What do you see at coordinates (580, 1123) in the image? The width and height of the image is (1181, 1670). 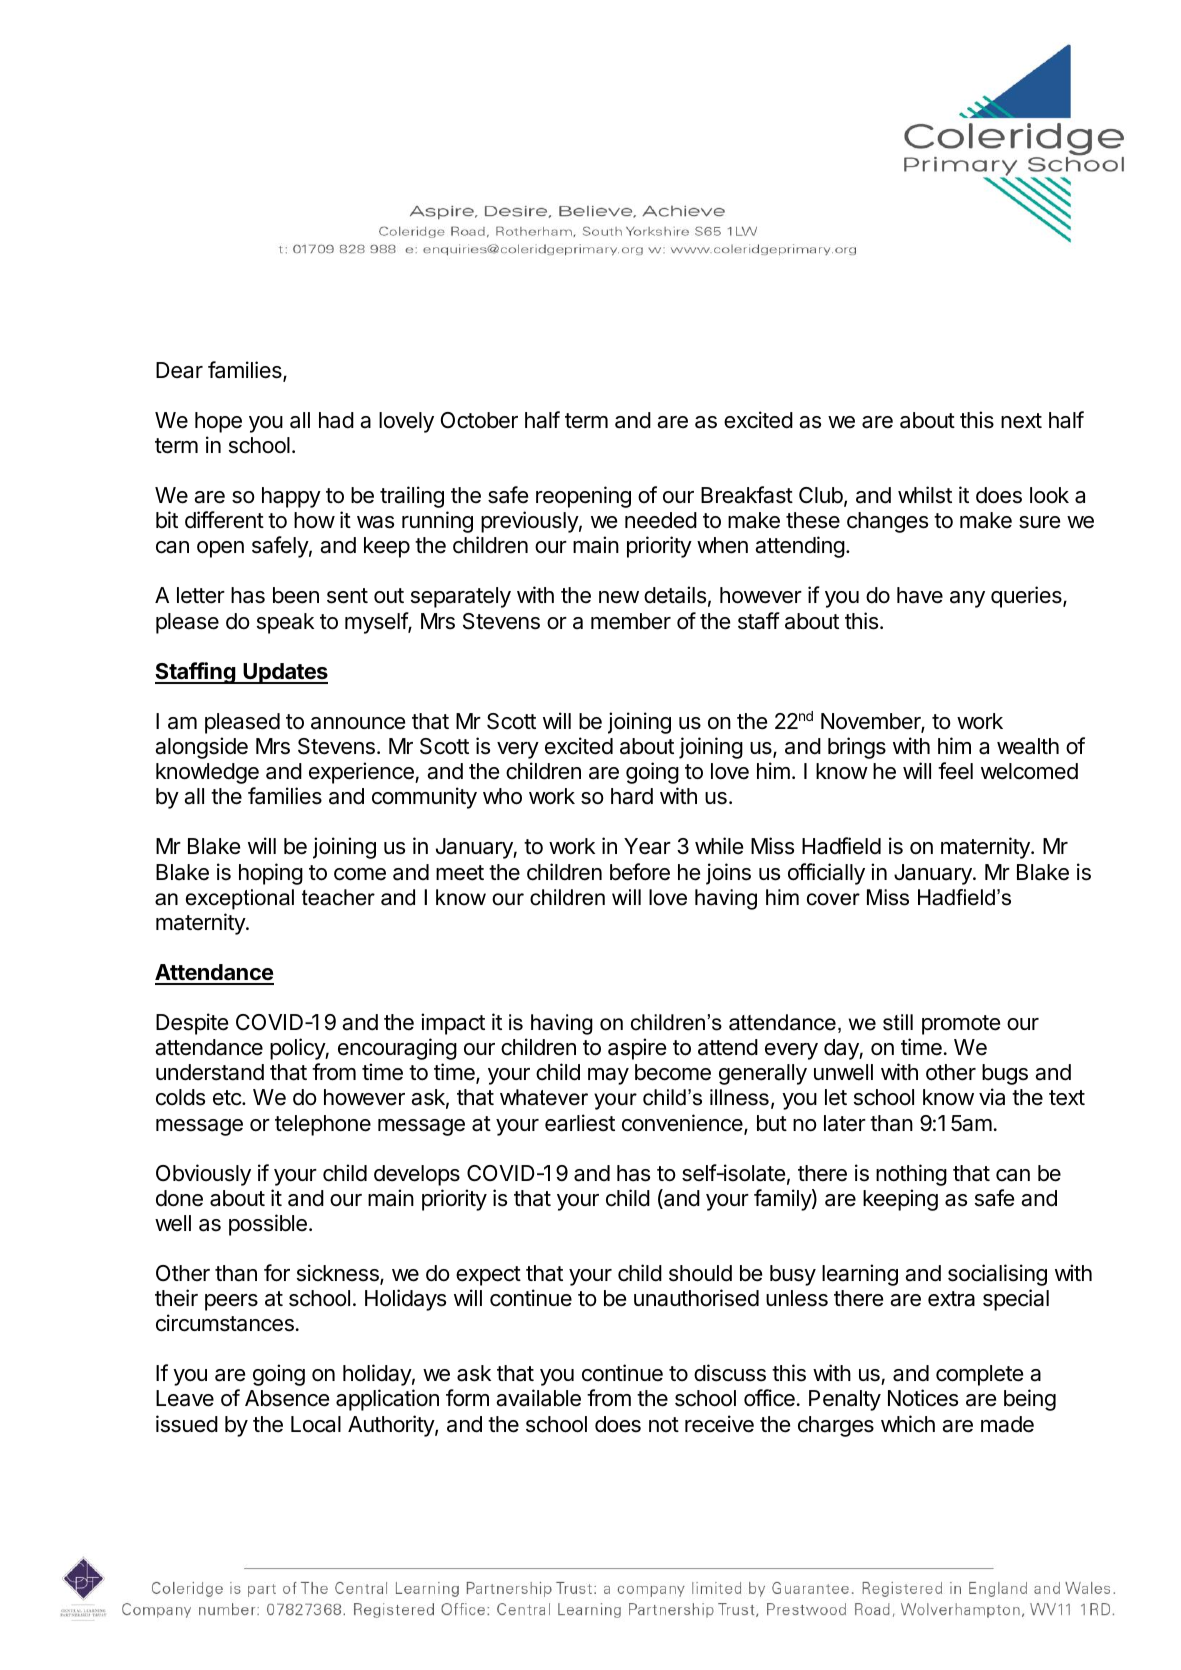 I see `earliest` at bounding box center [580, 1123].
